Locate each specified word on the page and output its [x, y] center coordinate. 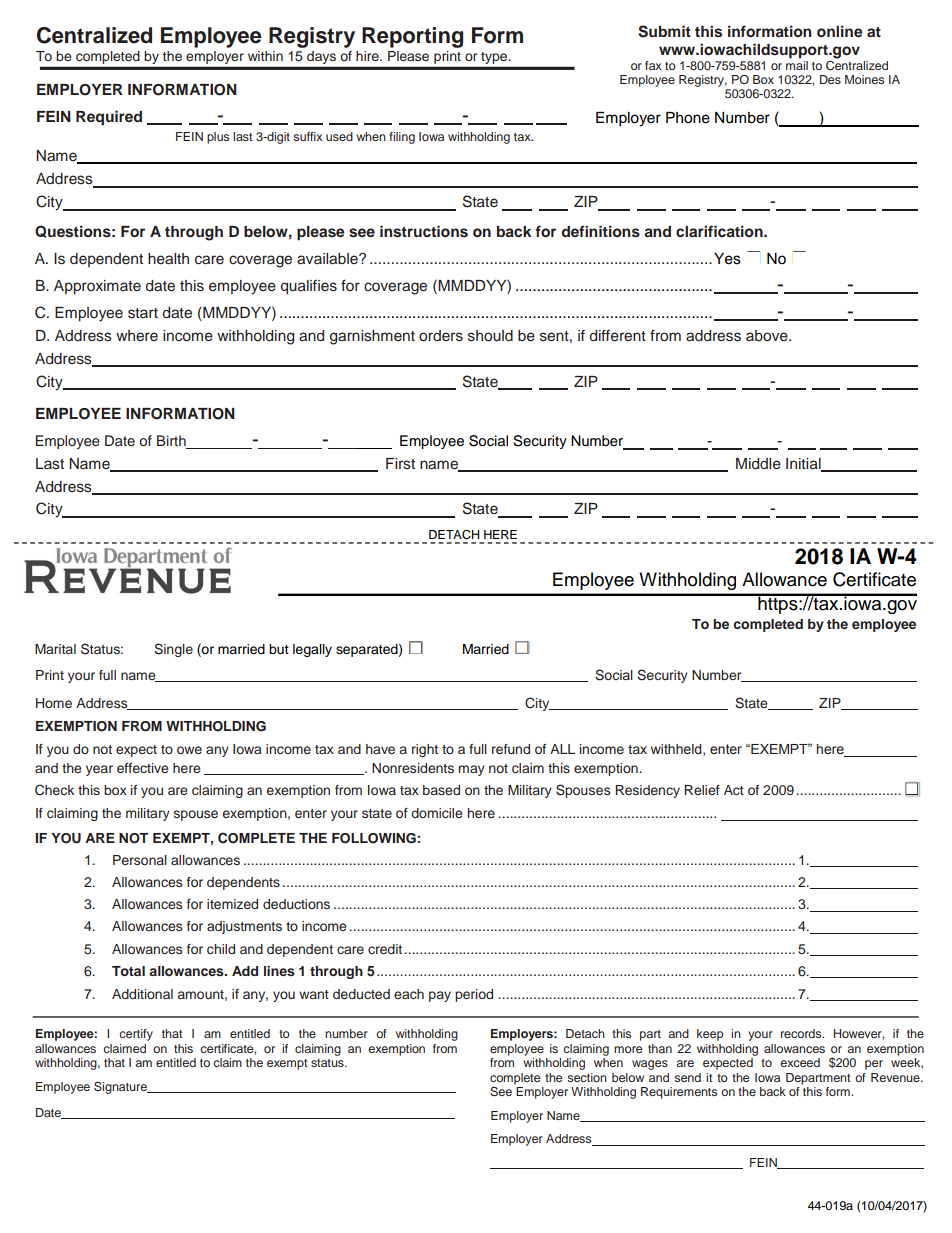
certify [136, 1035]
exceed [800, 1062]
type [495, 58]
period [474, 995]
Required [109, 118]
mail [797, 64]
